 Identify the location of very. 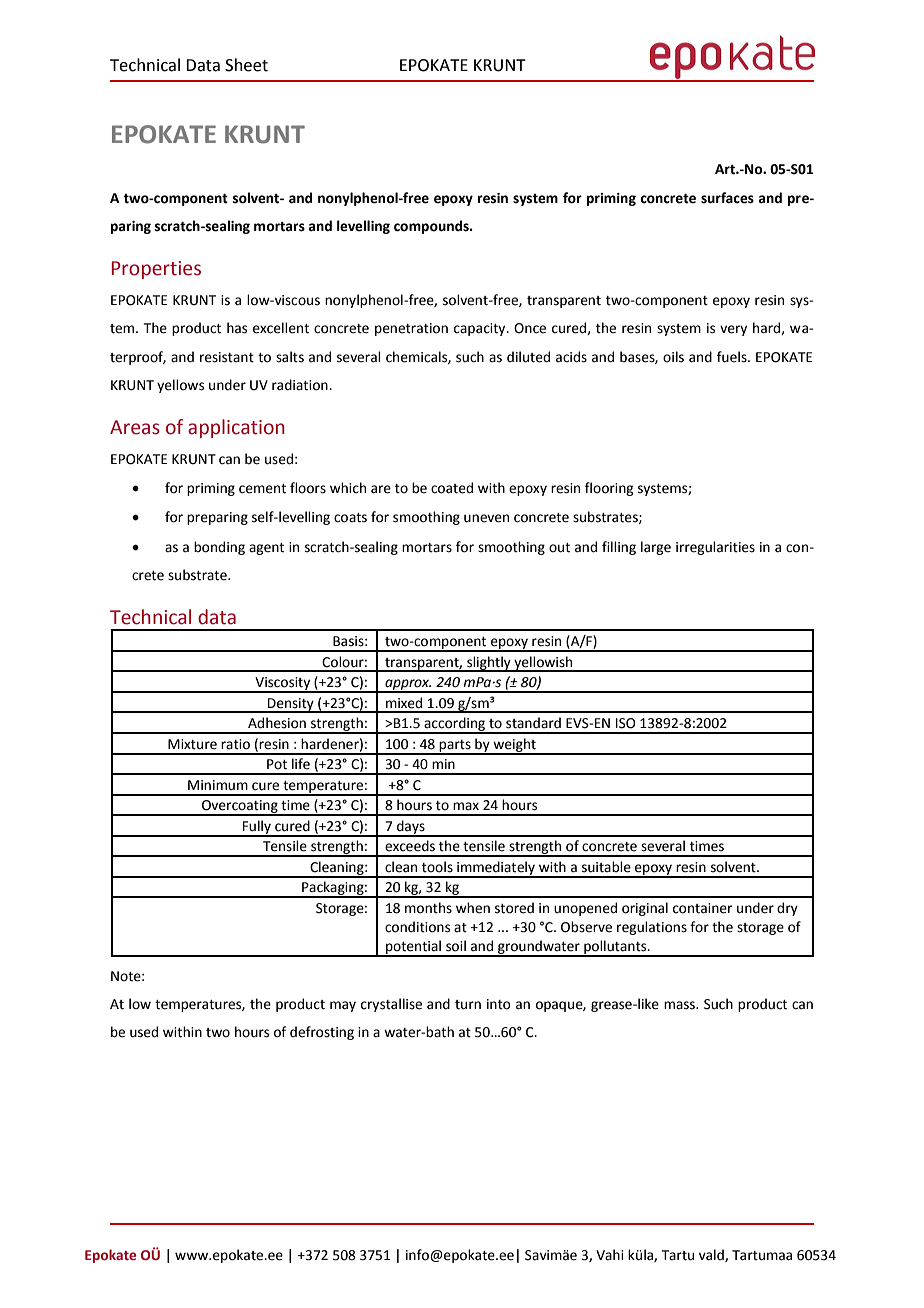
(733, 330).
